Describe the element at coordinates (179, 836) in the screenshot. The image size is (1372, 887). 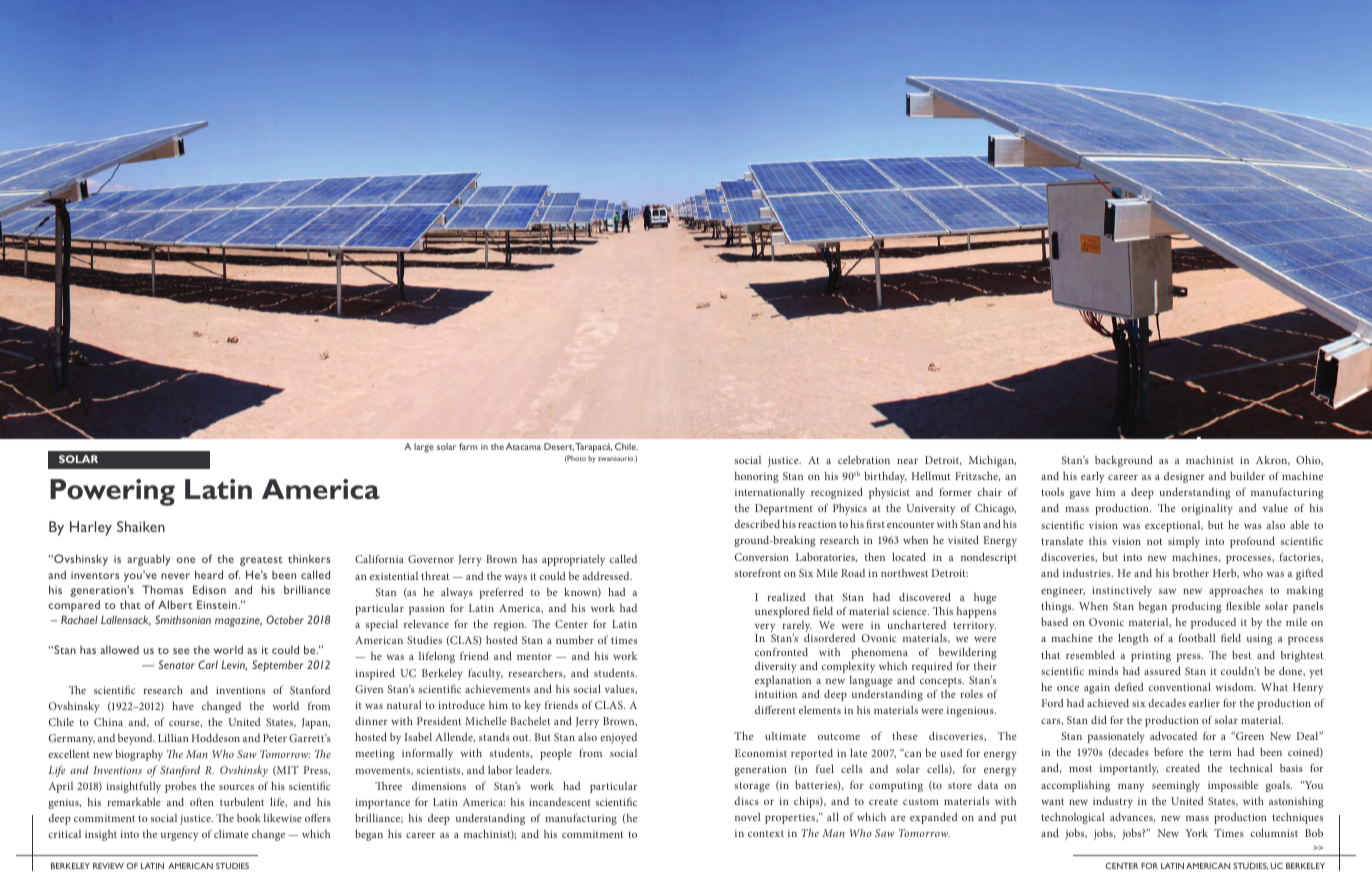
I see `urgency` at that location.
